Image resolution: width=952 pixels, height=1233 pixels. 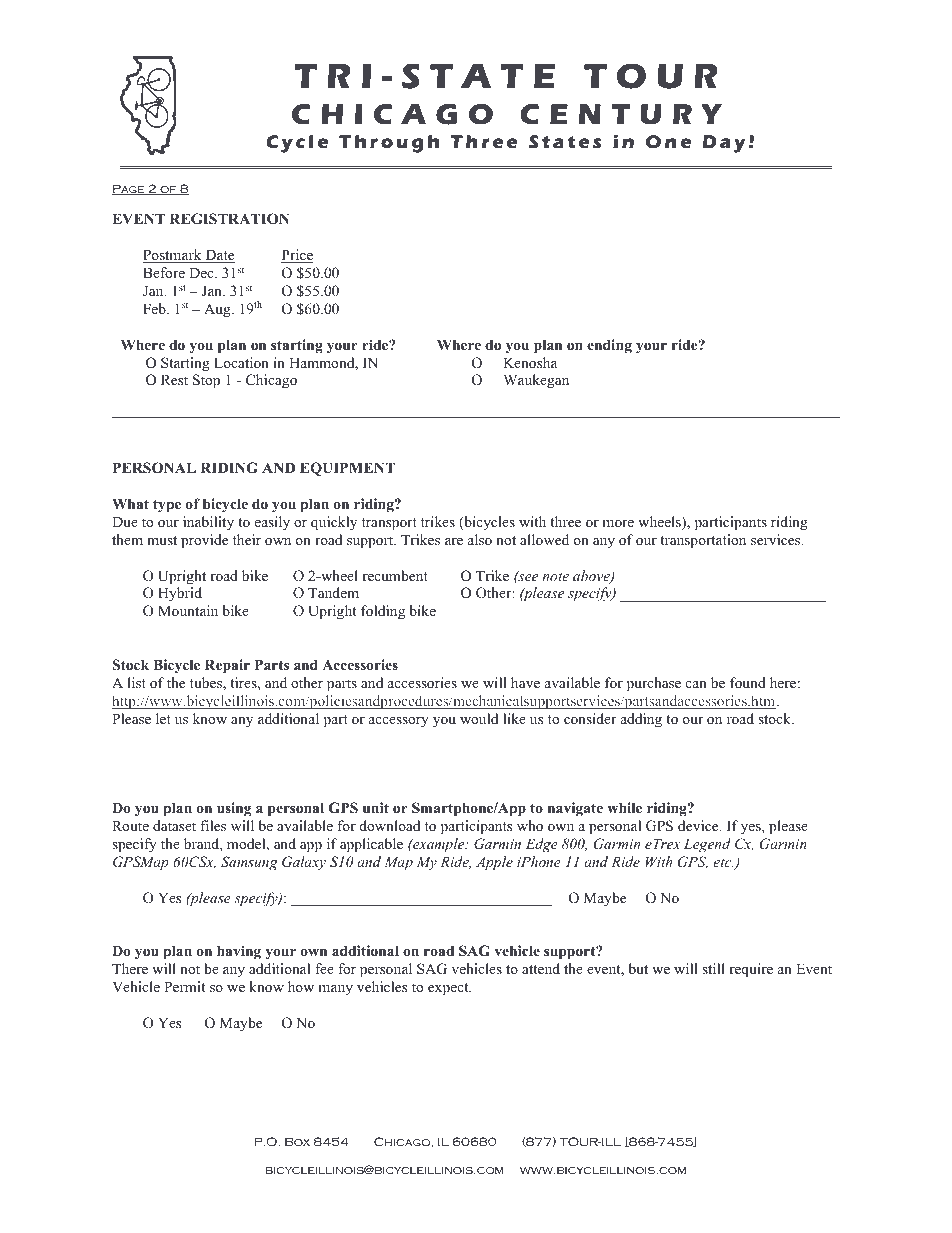 I want to click on can, so click(x=696, y=684).
